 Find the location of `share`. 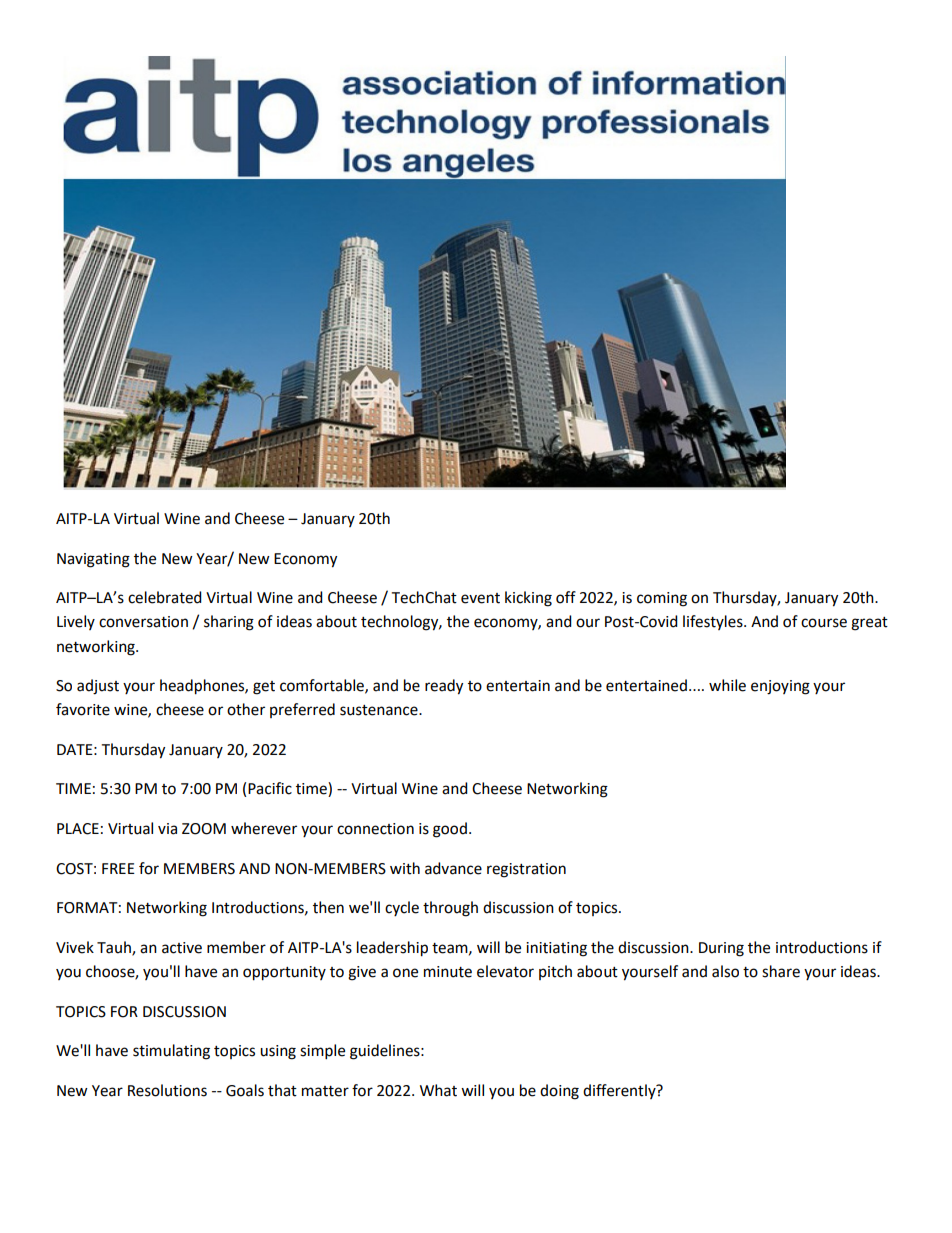

share is located at coordinates (781, 971).
